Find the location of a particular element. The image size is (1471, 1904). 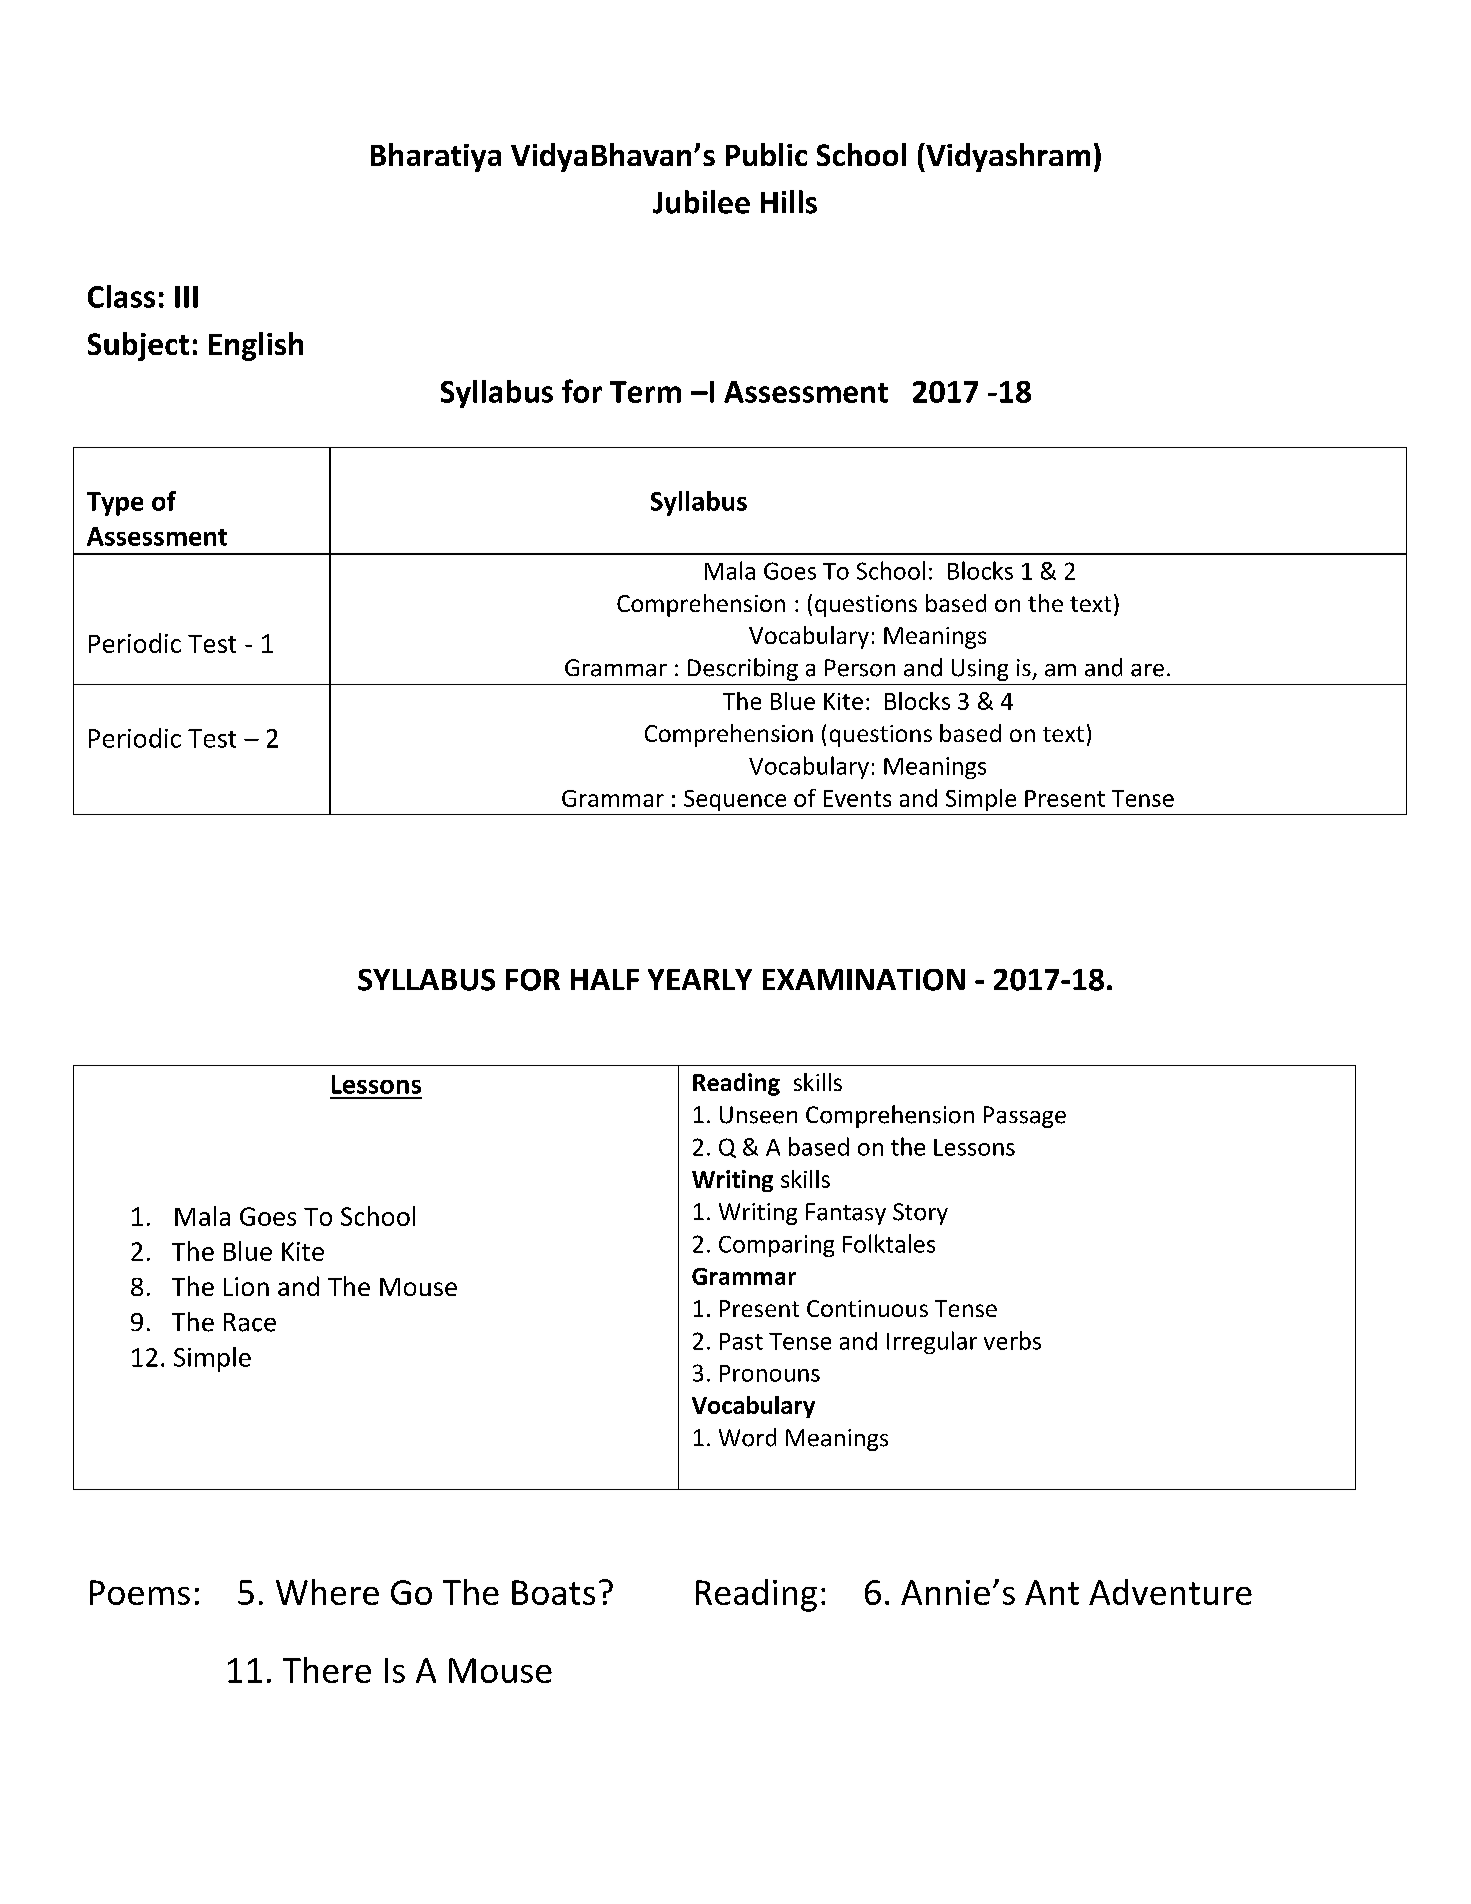

Adventure is located at coordinates (1170, 1592).
